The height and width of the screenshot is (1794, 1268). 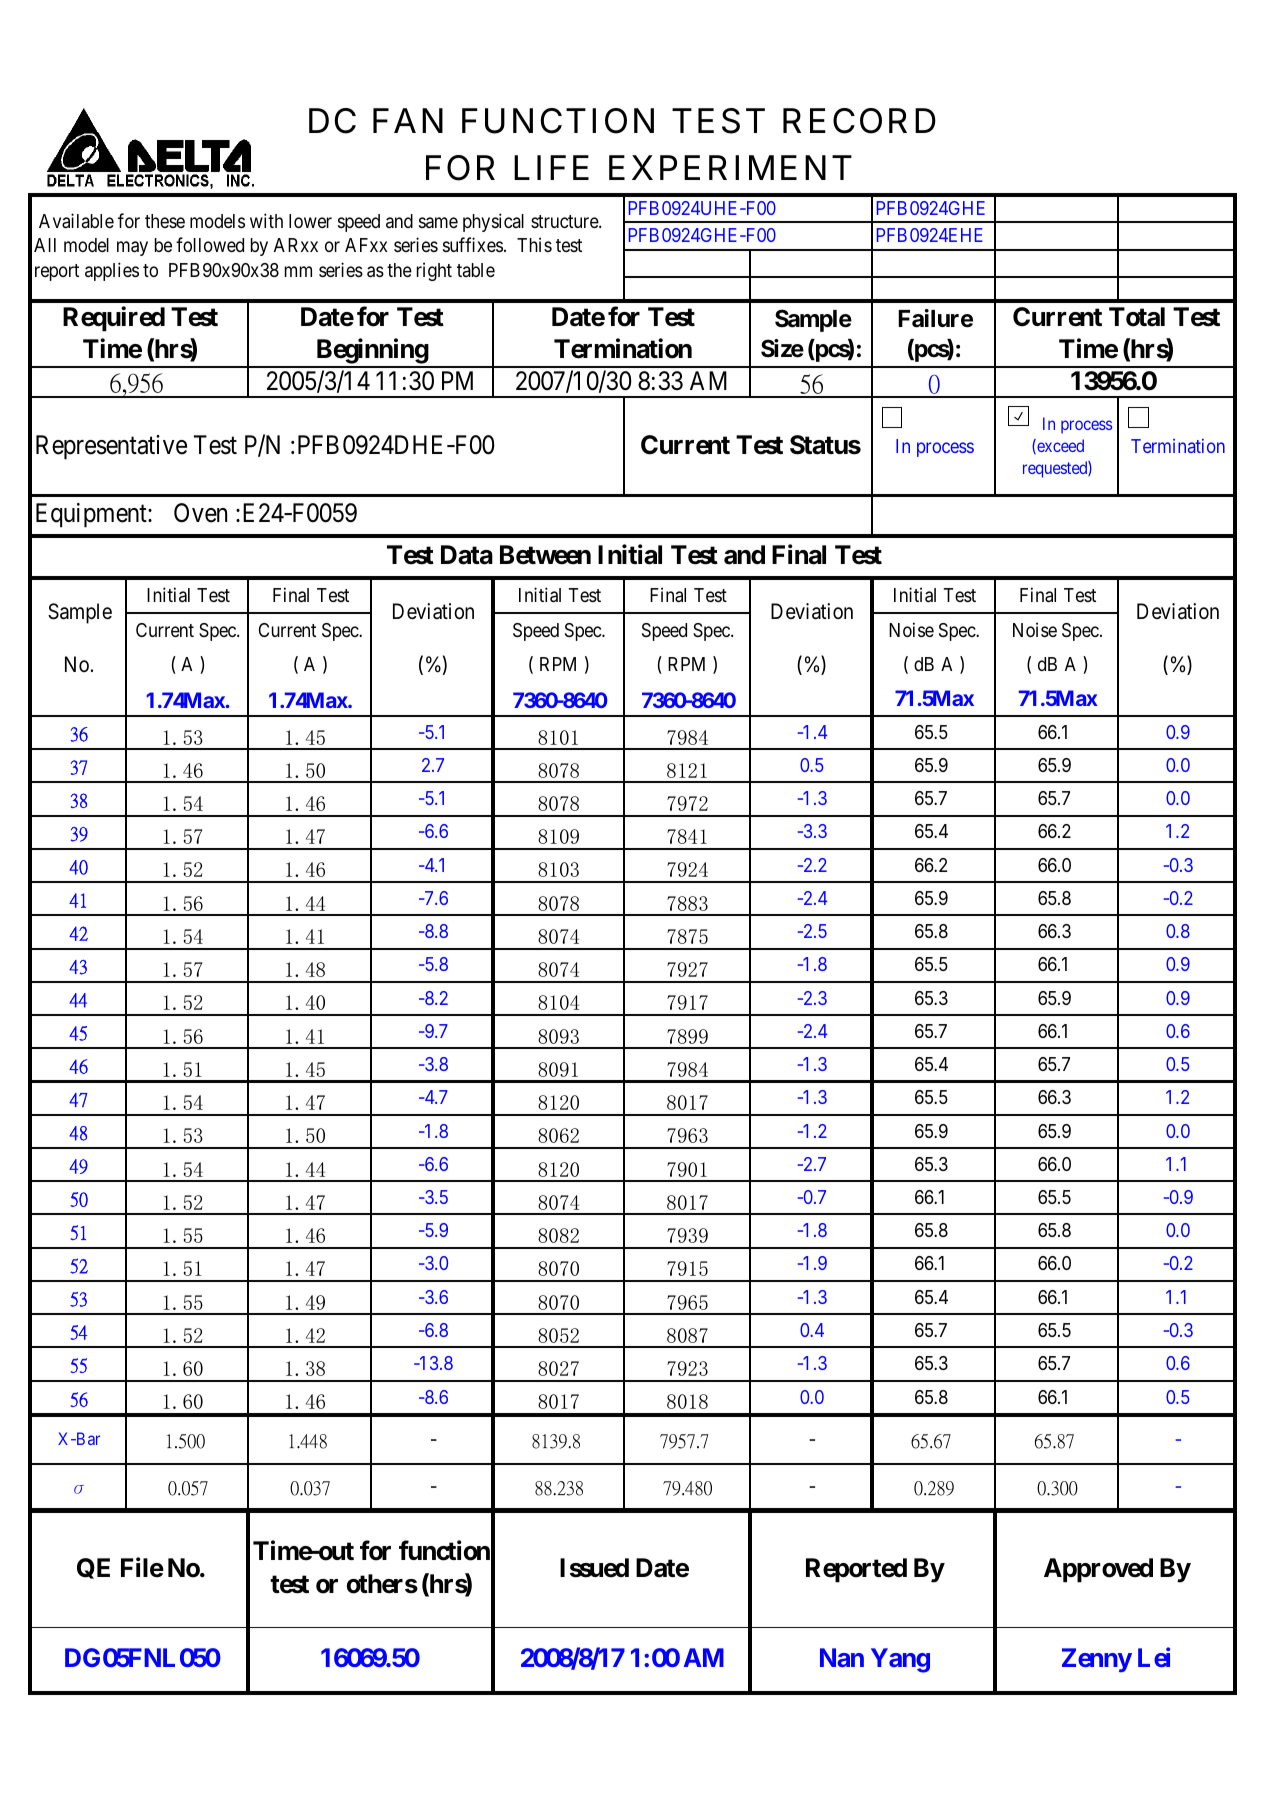 I want to click on RECORD, so click(x=859, y=121).
